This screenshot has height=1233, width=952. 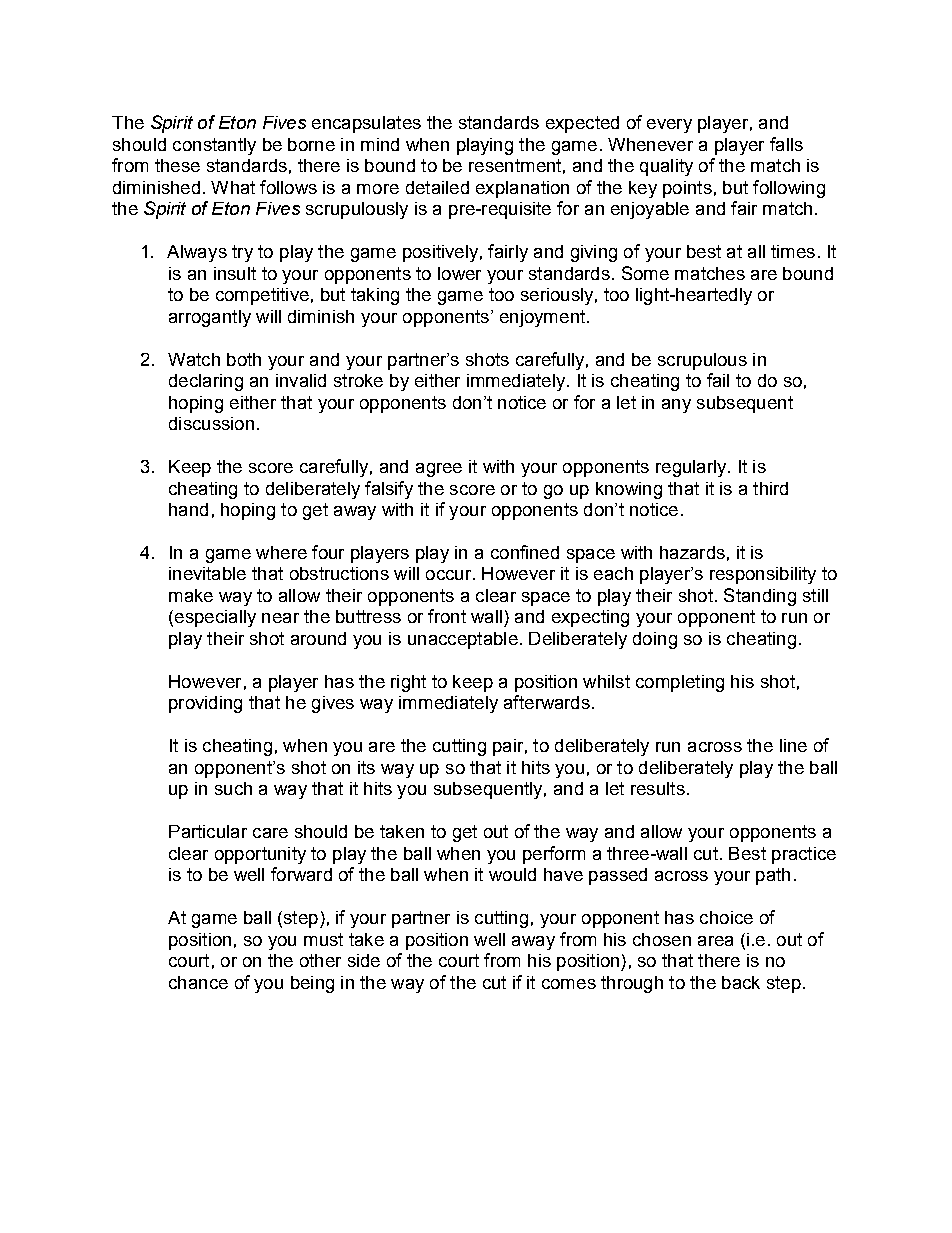 I want to click on falls, so click(x=786, y=144).
